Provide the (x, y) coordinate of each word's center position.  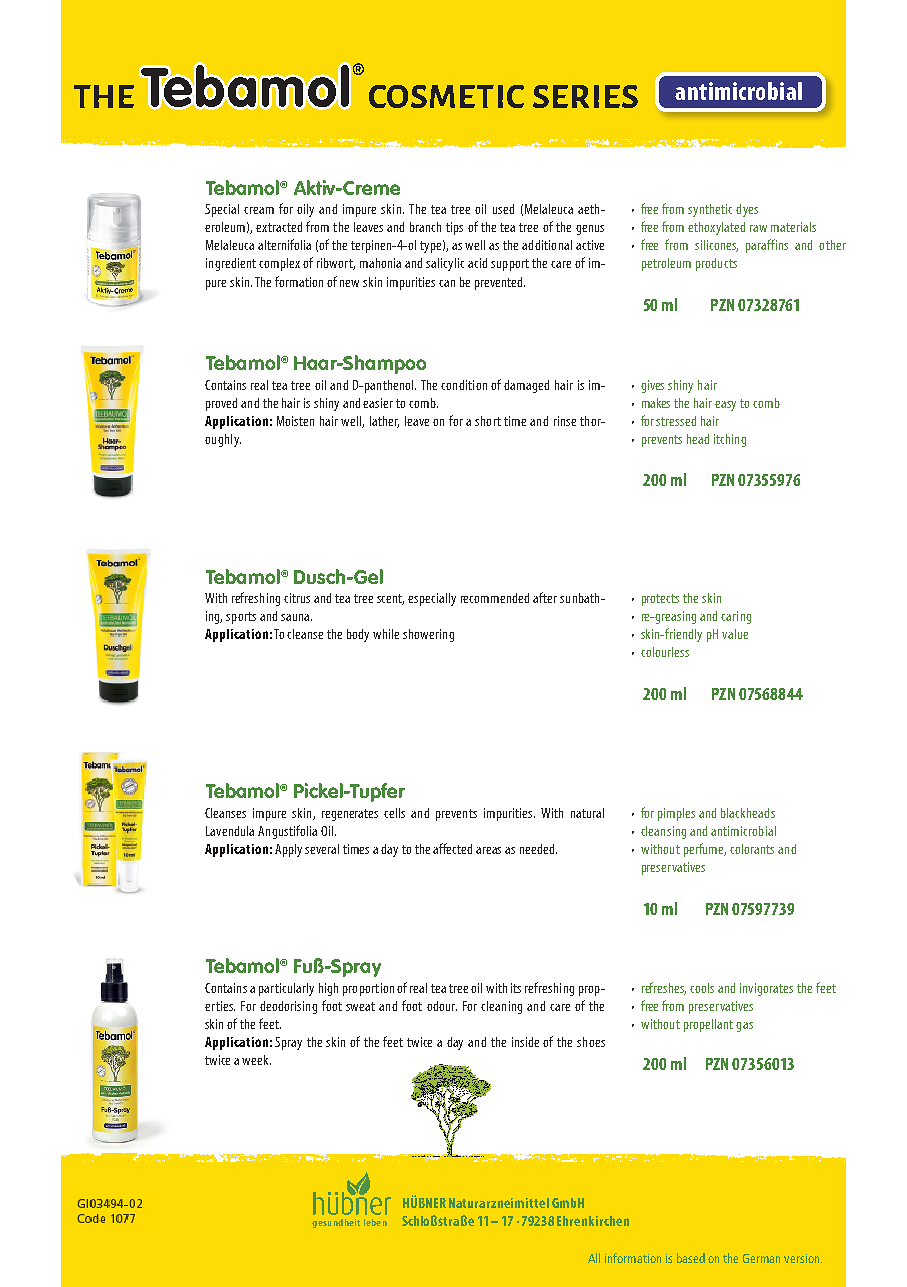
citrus (297, 598)
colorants (752, 849)
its (516, 988)
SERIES (585, 96)
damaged (526, 386)
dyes (747, 210)
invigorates (766, 989)
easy (725, 406)
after (545, 597)
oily (305, 210)
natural (587, 813)
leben (375, 1222)
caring (736, 617)
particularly (286, 989)
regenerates (350, 815)
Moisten (295, 421)
